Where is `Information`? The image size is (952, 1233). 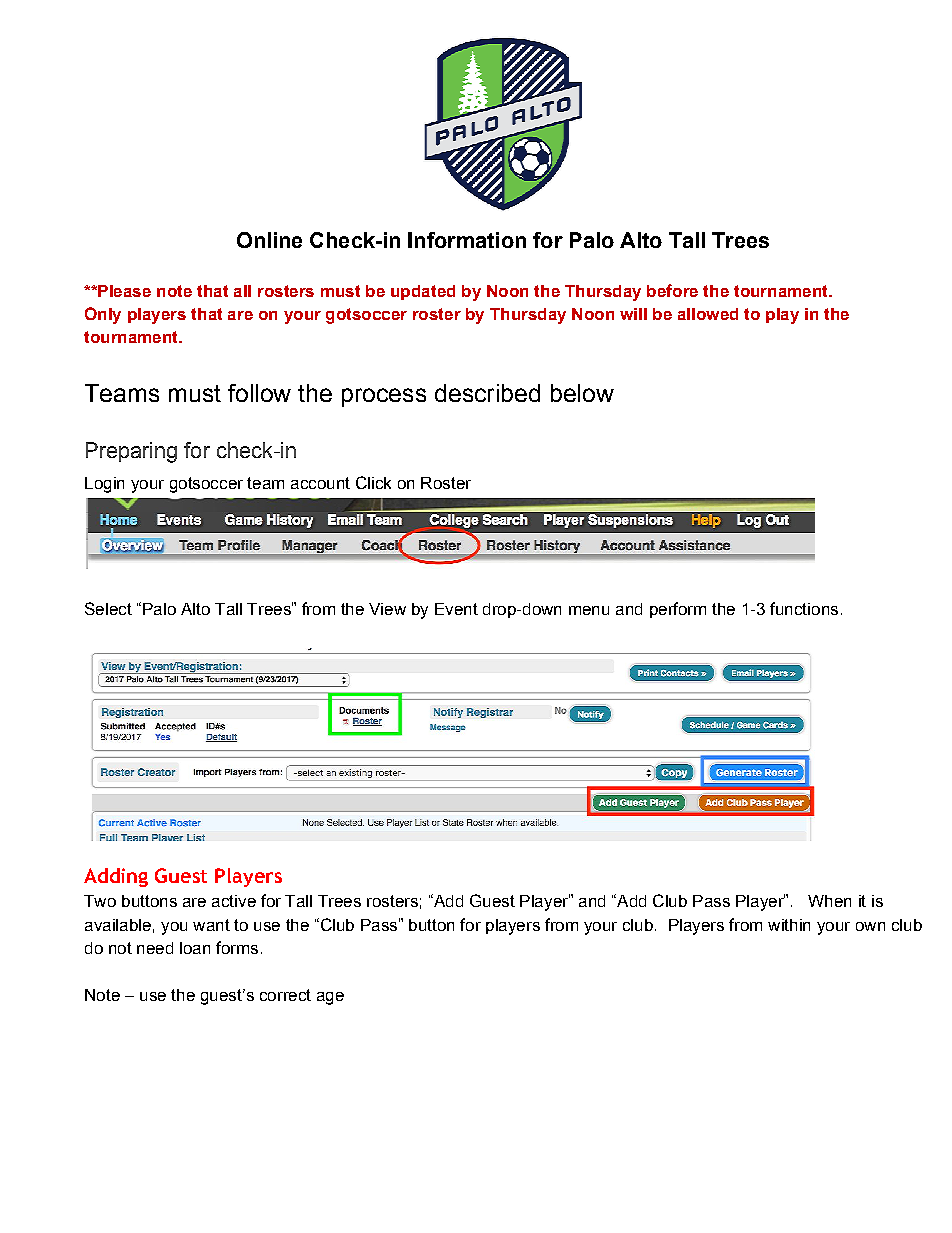 Information is located at coordinates (467, 240).
